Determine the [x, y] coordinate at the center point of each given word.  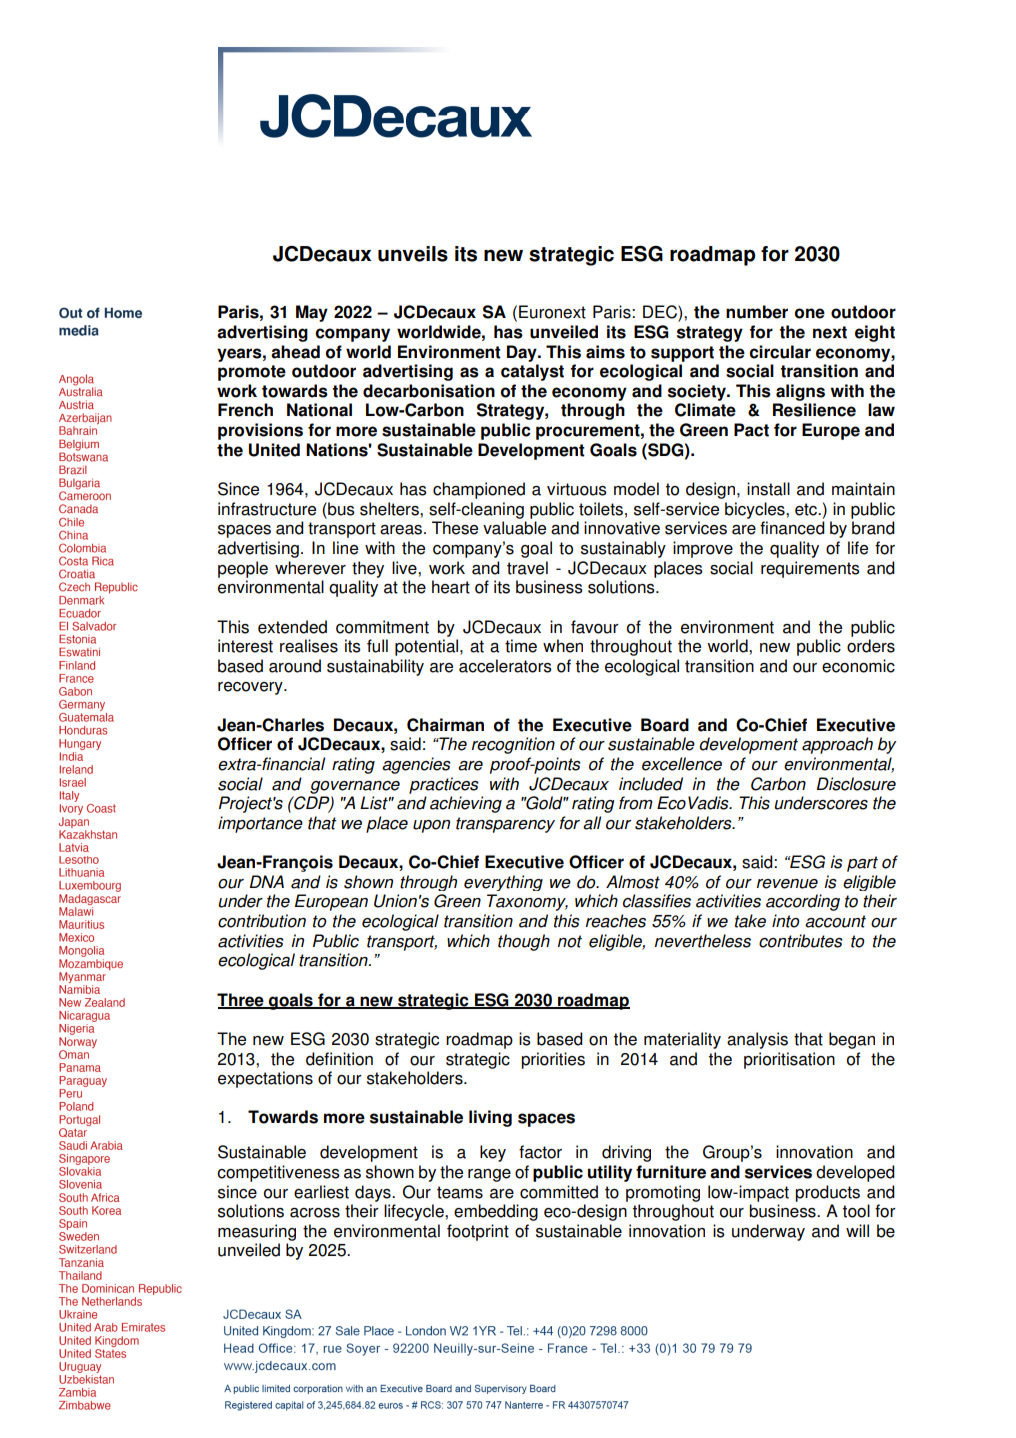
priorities [553, 1060]
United [274, 450]
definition [339, 1059]
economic [858, 666]
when [563, 646]
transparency [505, 825]
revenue [787, 884]
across [315, 1213]
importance [260, 824]
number [757, 312]
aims [605, 352]
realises [309, 646]
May [312, 313]
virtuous [577, 489]
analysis [757, 1040]
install [768, 489]
